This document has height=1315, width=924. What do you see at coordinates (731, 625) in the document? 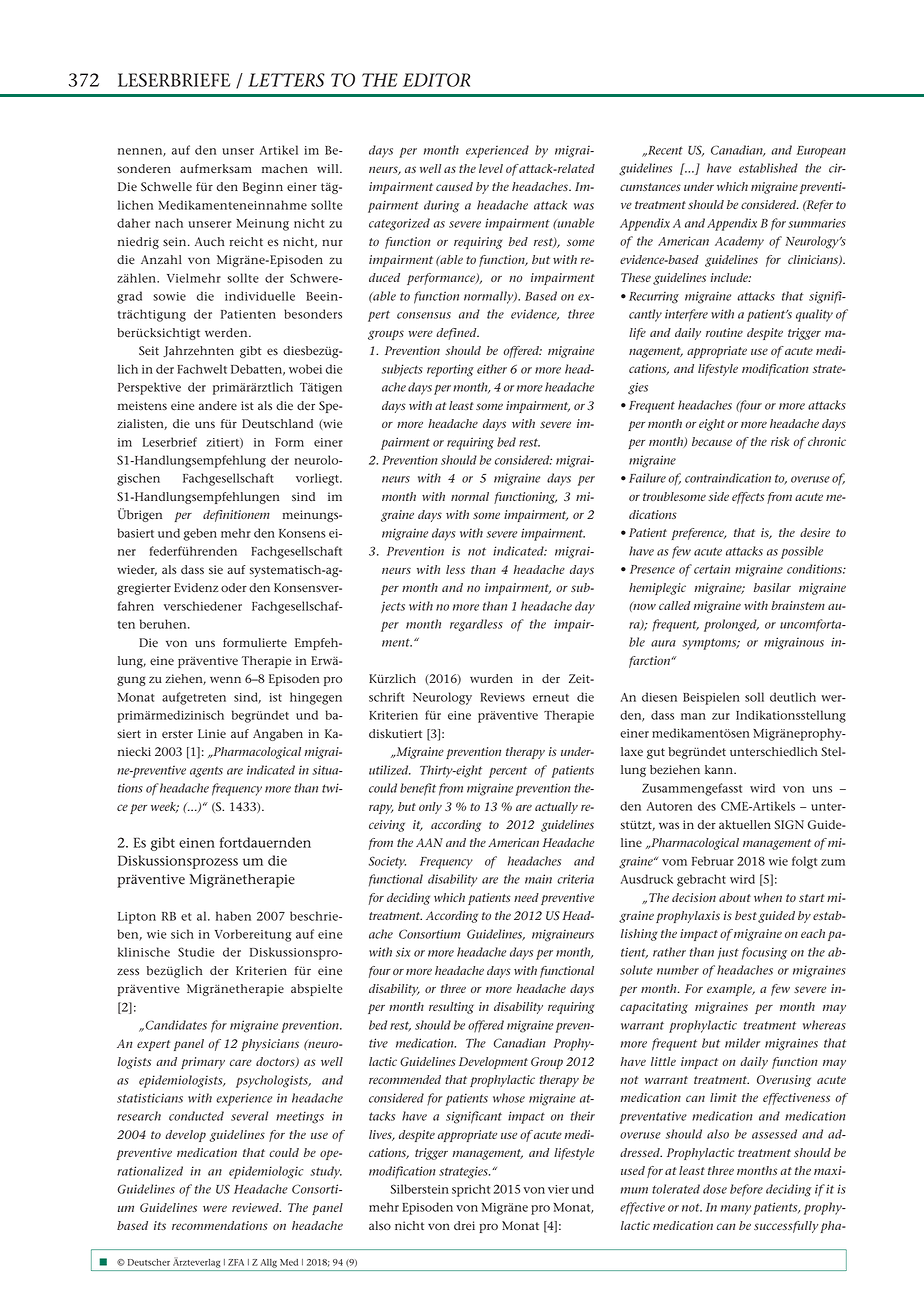
I see `prolonged` at bounding box center [731, 625].
